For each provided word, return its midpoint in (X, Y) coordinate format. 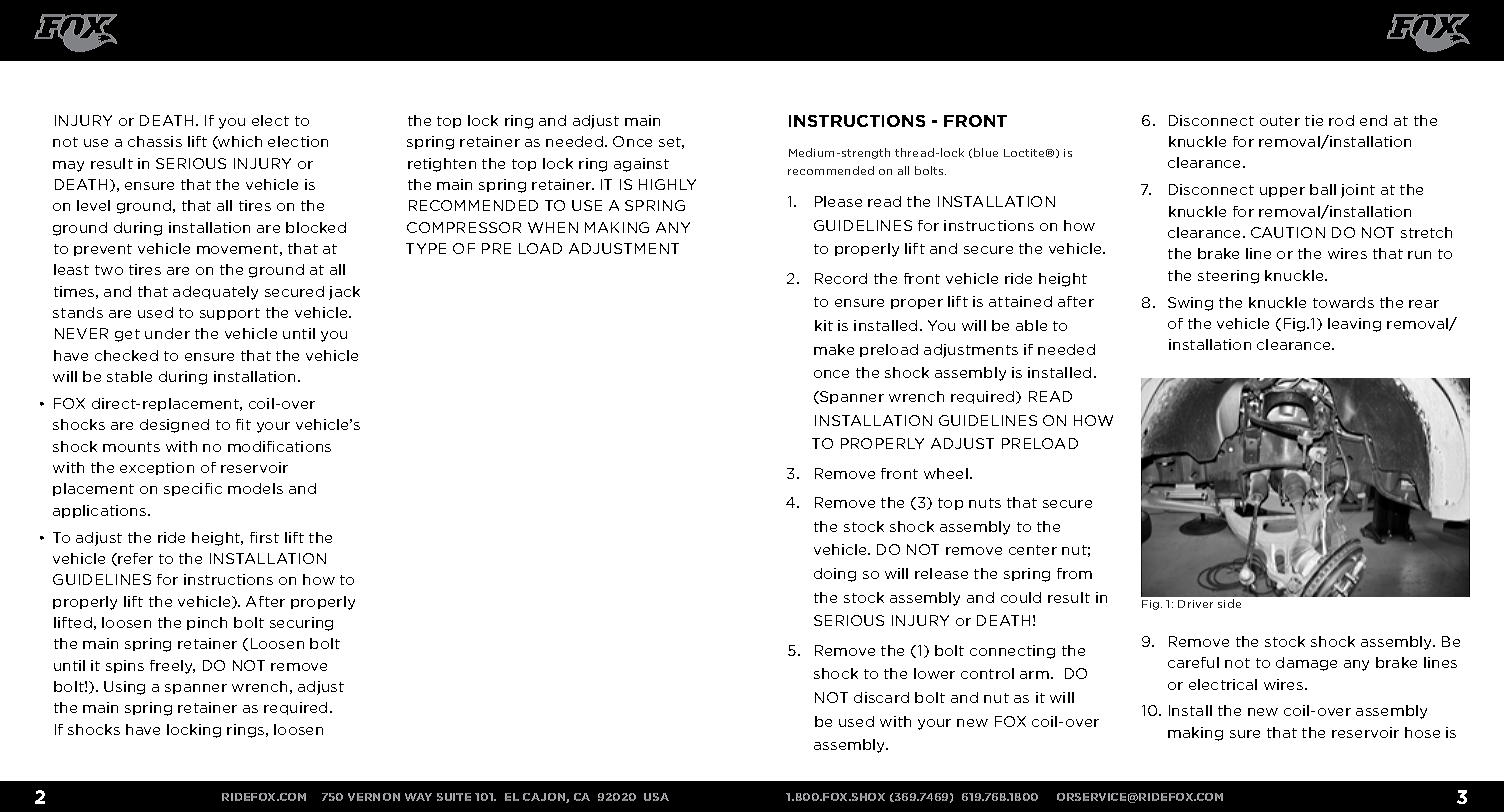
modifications (279, 446)
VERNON (374, 797)
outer (1280, 121)
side (1229, 603)
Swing (1190, 304)
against (641, 165)
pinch (207, 623)
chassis (155, 141)
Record (841, 278)
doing (835, 575)
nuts (985, 503)
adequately (215, 293)
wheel (946, 473)
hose (1422, 732)
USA (656, 797)
